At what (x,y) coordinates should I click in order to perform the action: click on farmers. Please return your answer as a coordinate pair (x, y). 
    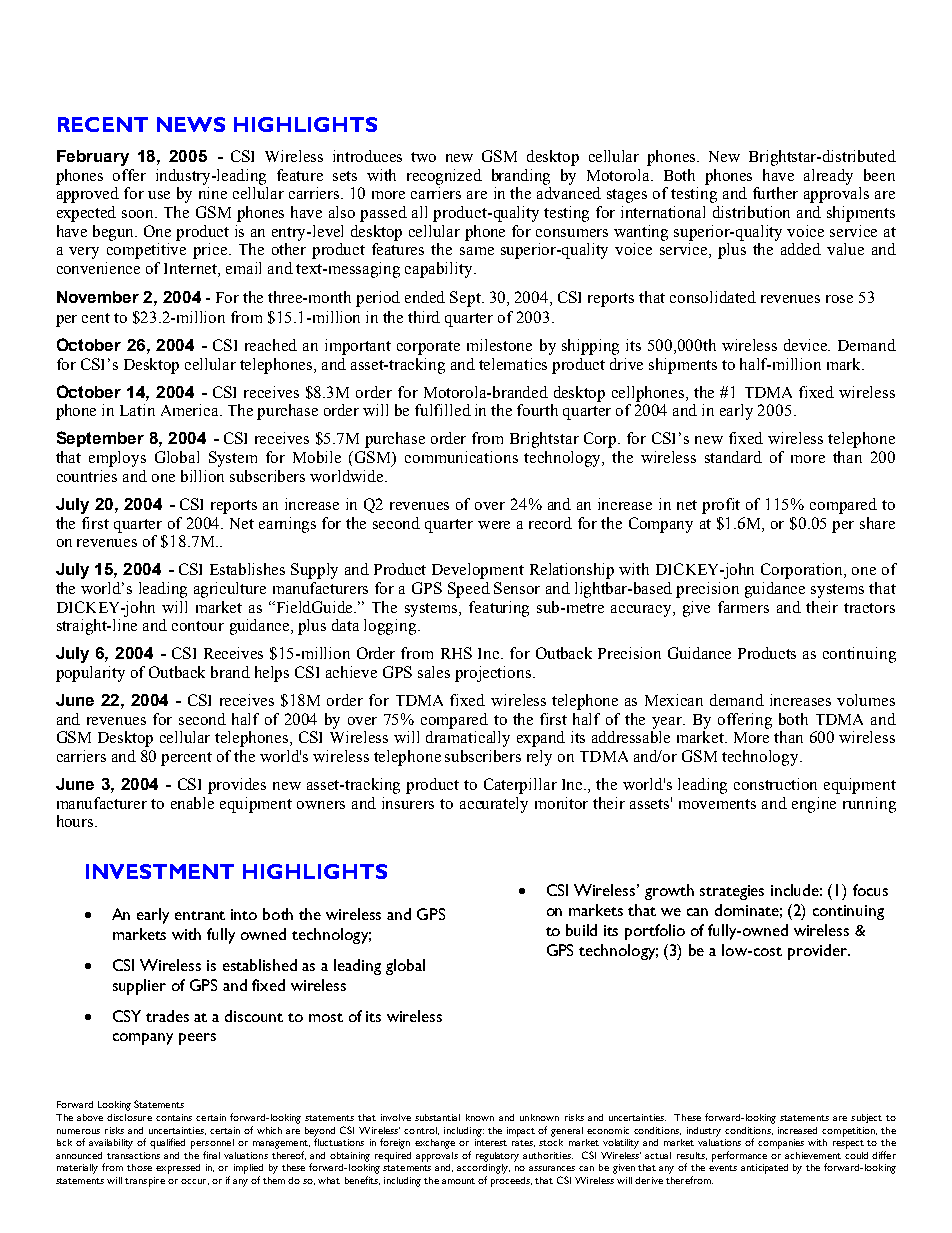
    Looking at the image, I should click on (743, 607).
